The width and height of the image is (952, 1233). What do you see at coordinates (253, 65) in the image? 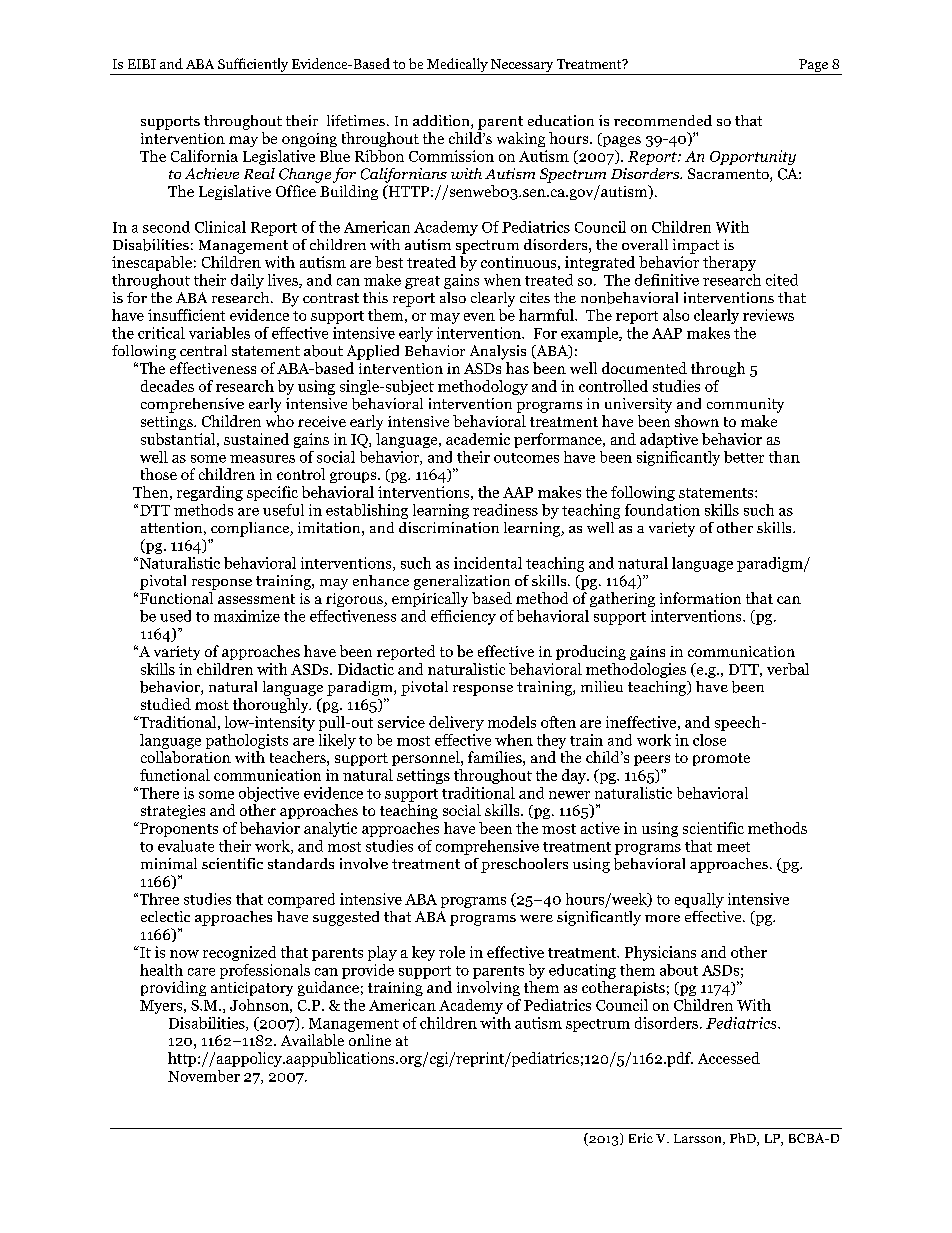
I see `Sufficiently` at bounding box center [253, 65].
